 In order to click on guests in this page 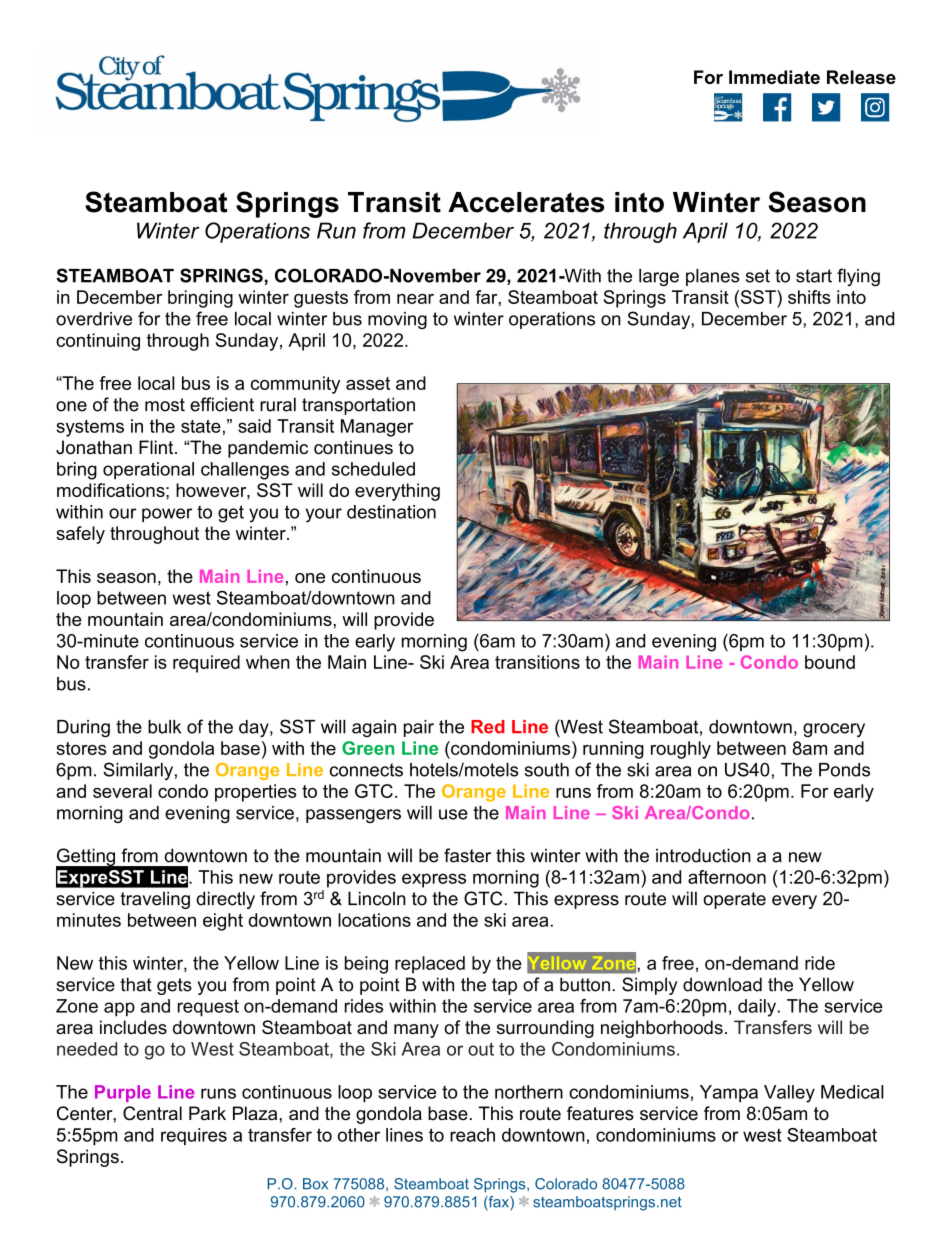, I will do `click(321, 299)`.
